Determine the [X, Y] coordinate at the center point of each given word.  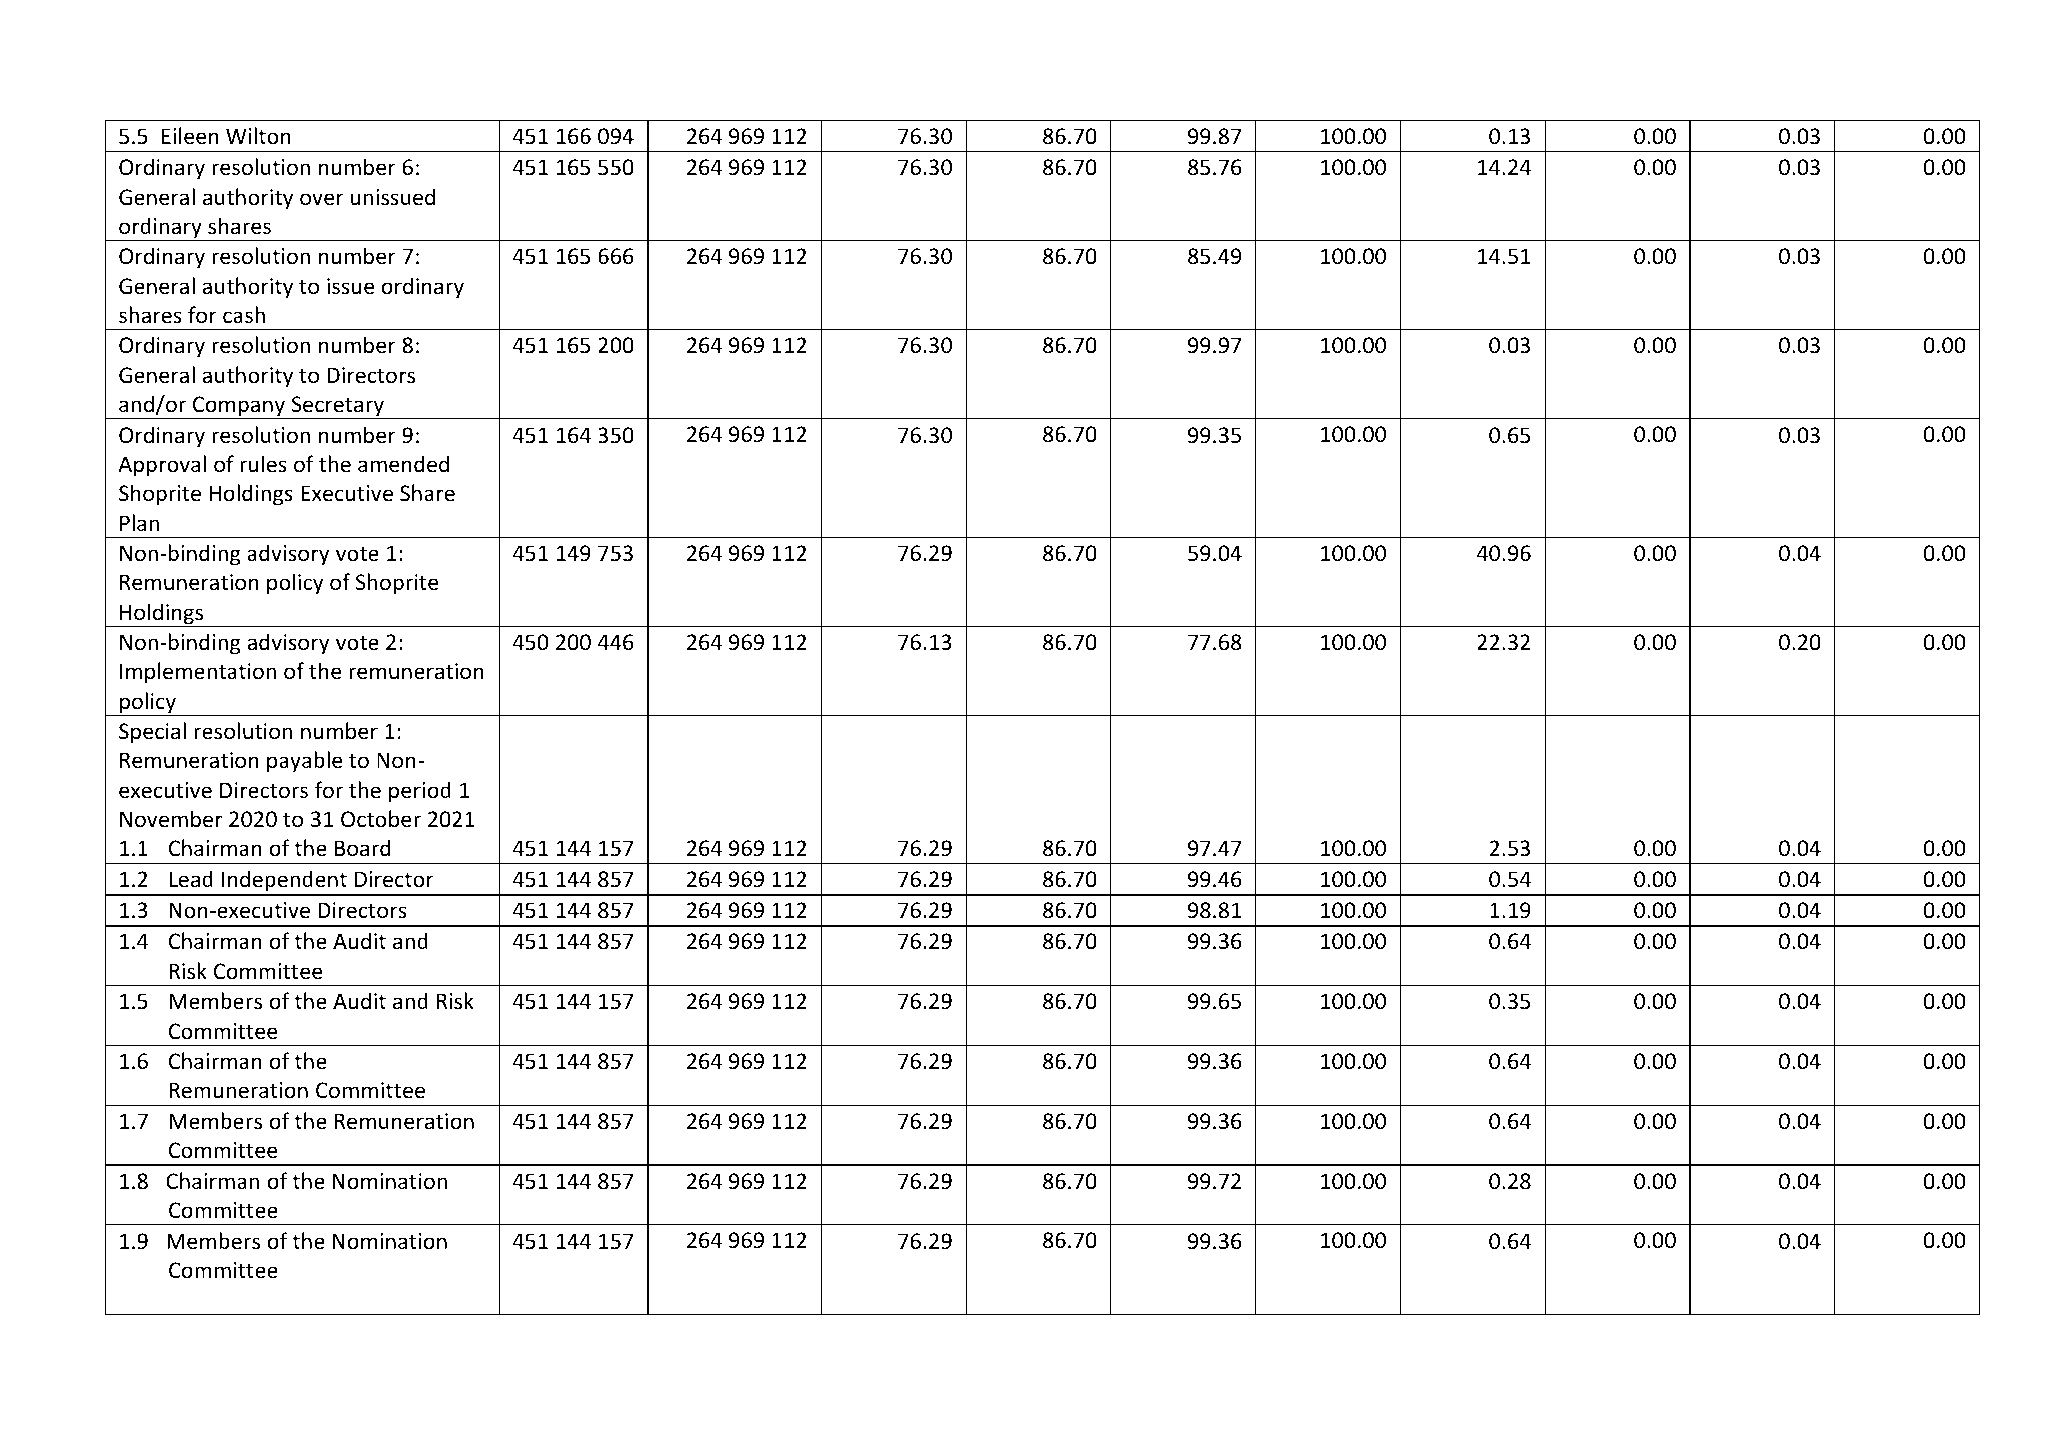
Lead [191, 879]
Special [152, 733]
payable [304, 762]
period [420, 792]
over [322, 199]
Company [239, 407]
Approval [162, 466]
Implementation [198, 673]
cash [244, 315]
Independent [284, 882]
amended [403, 464]
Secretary [337, 407]
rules [263, 464]
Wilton [258, 136]
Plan [139, 522]
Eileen [190, 136]
